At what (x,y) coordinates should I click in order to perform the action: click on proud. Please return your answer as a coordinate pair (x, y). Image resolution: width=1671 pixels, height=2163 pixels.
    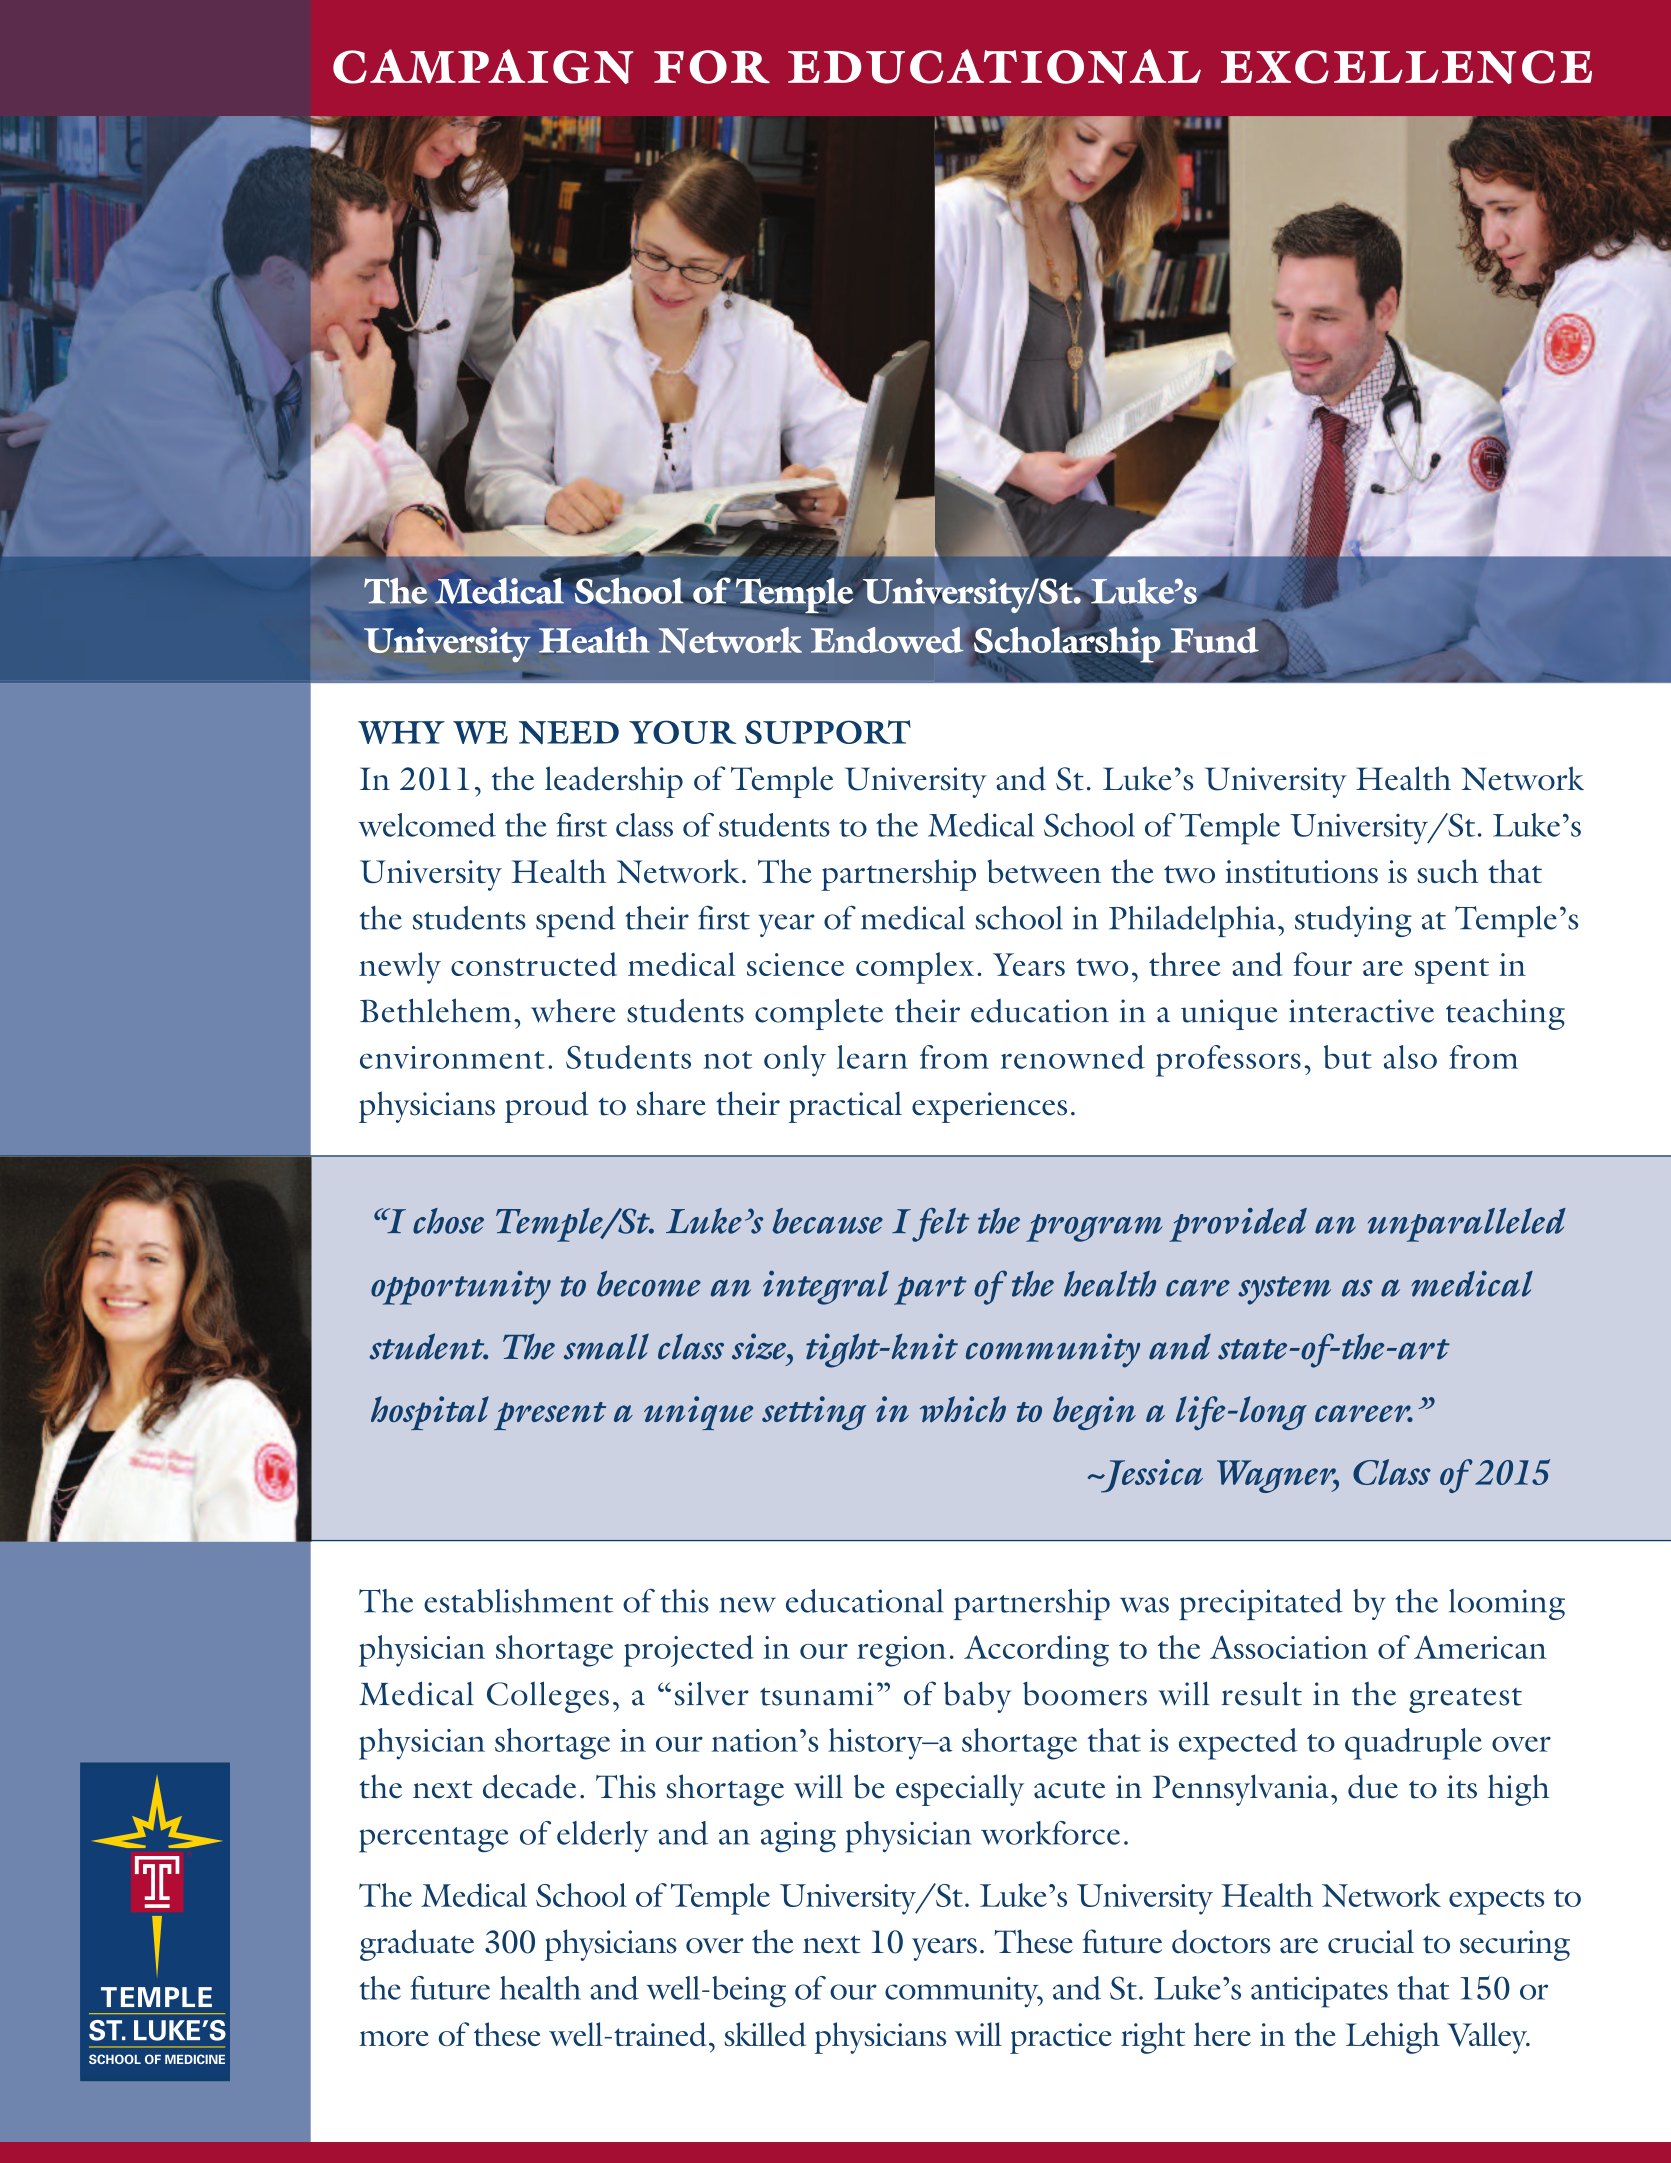
    Looking at the image, I should click on (547, 1107).
